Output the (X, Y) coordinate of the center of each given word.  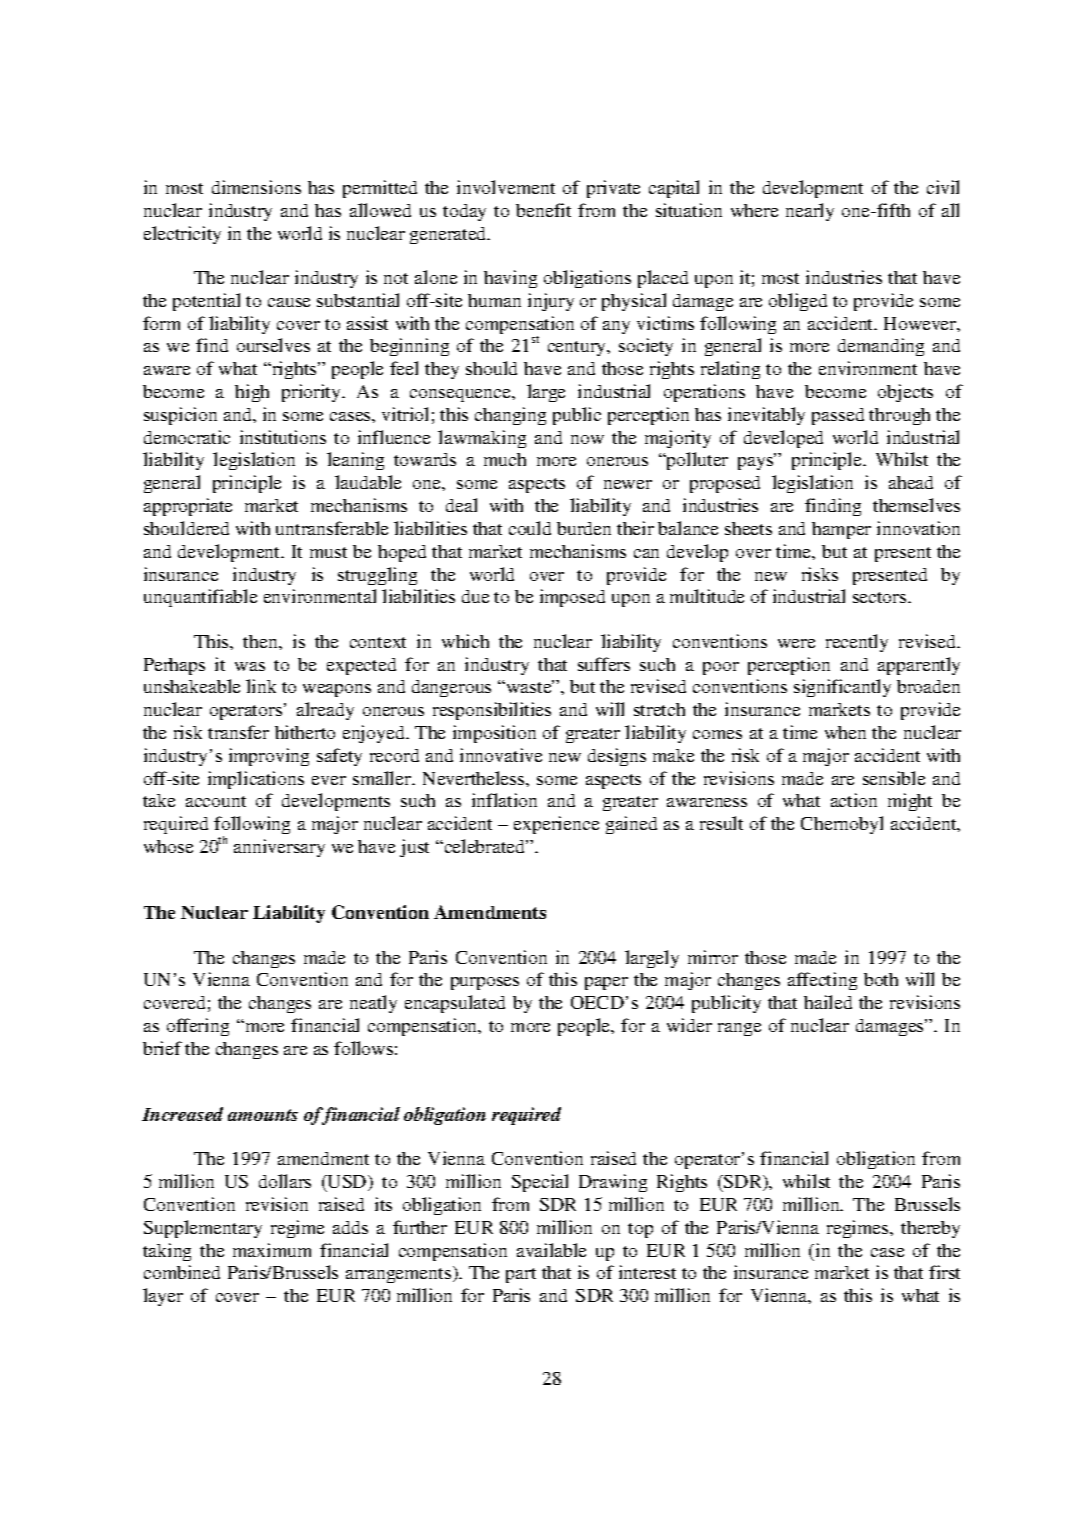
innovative (501, 755)
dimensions (256, 187)
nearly (810, 212)
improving (269, 757)
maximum (272, 1250)
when (845, 732)
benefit (543, 210)
